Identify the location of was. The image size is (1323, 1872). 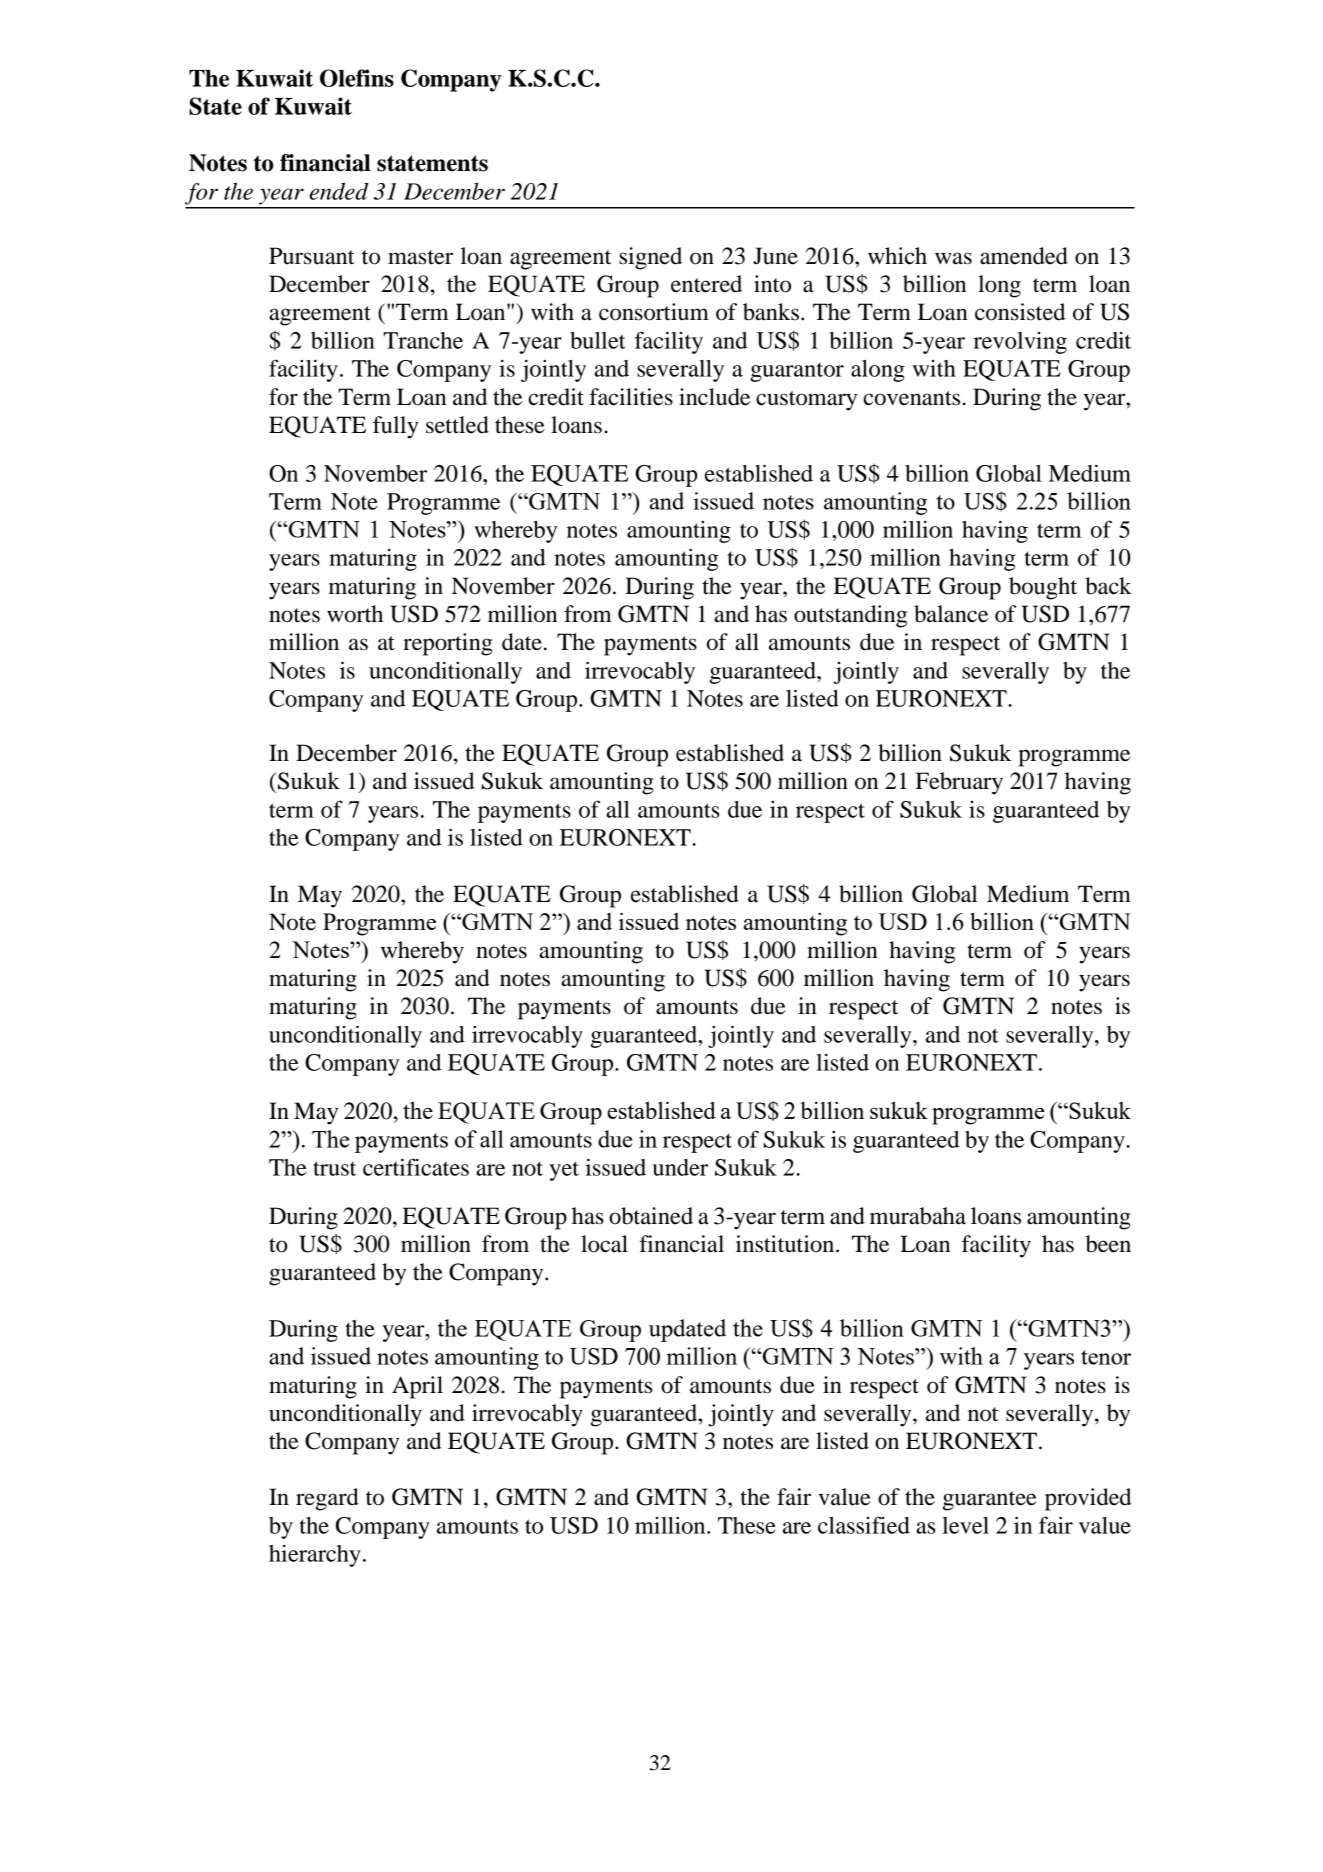
(953, 258).
